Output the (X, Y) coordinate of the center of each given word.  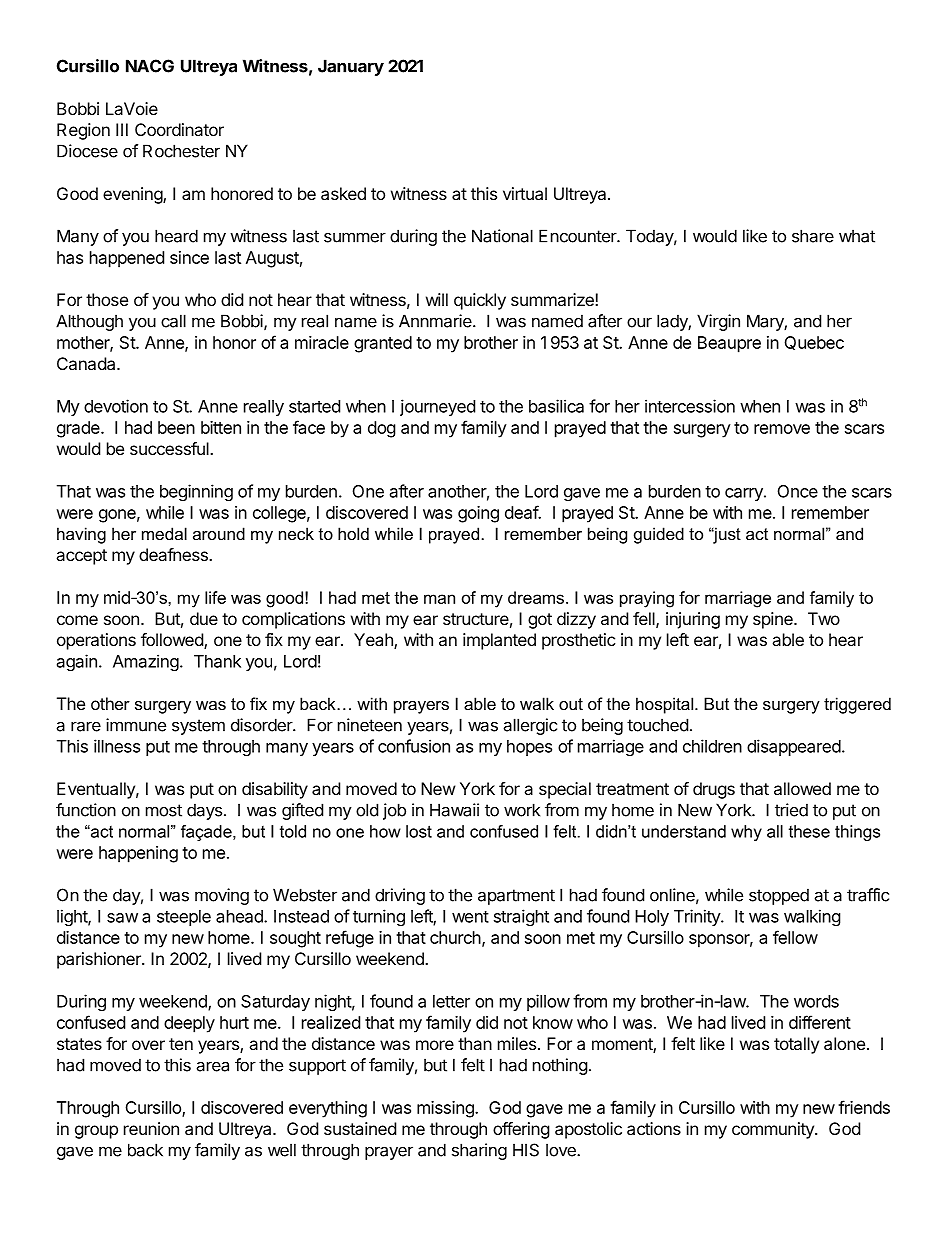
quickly (480, 301)
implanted (499, 641)
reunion (151, 1128)
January (351, 67)
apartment (516, 897)
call (173, 321)
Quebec (814, 343)
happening (138, 854)
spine (774, 620)
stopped (779, 896)
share (813, 236)
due (204, 618)
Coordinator (179, 129)
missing (446, 1109)
